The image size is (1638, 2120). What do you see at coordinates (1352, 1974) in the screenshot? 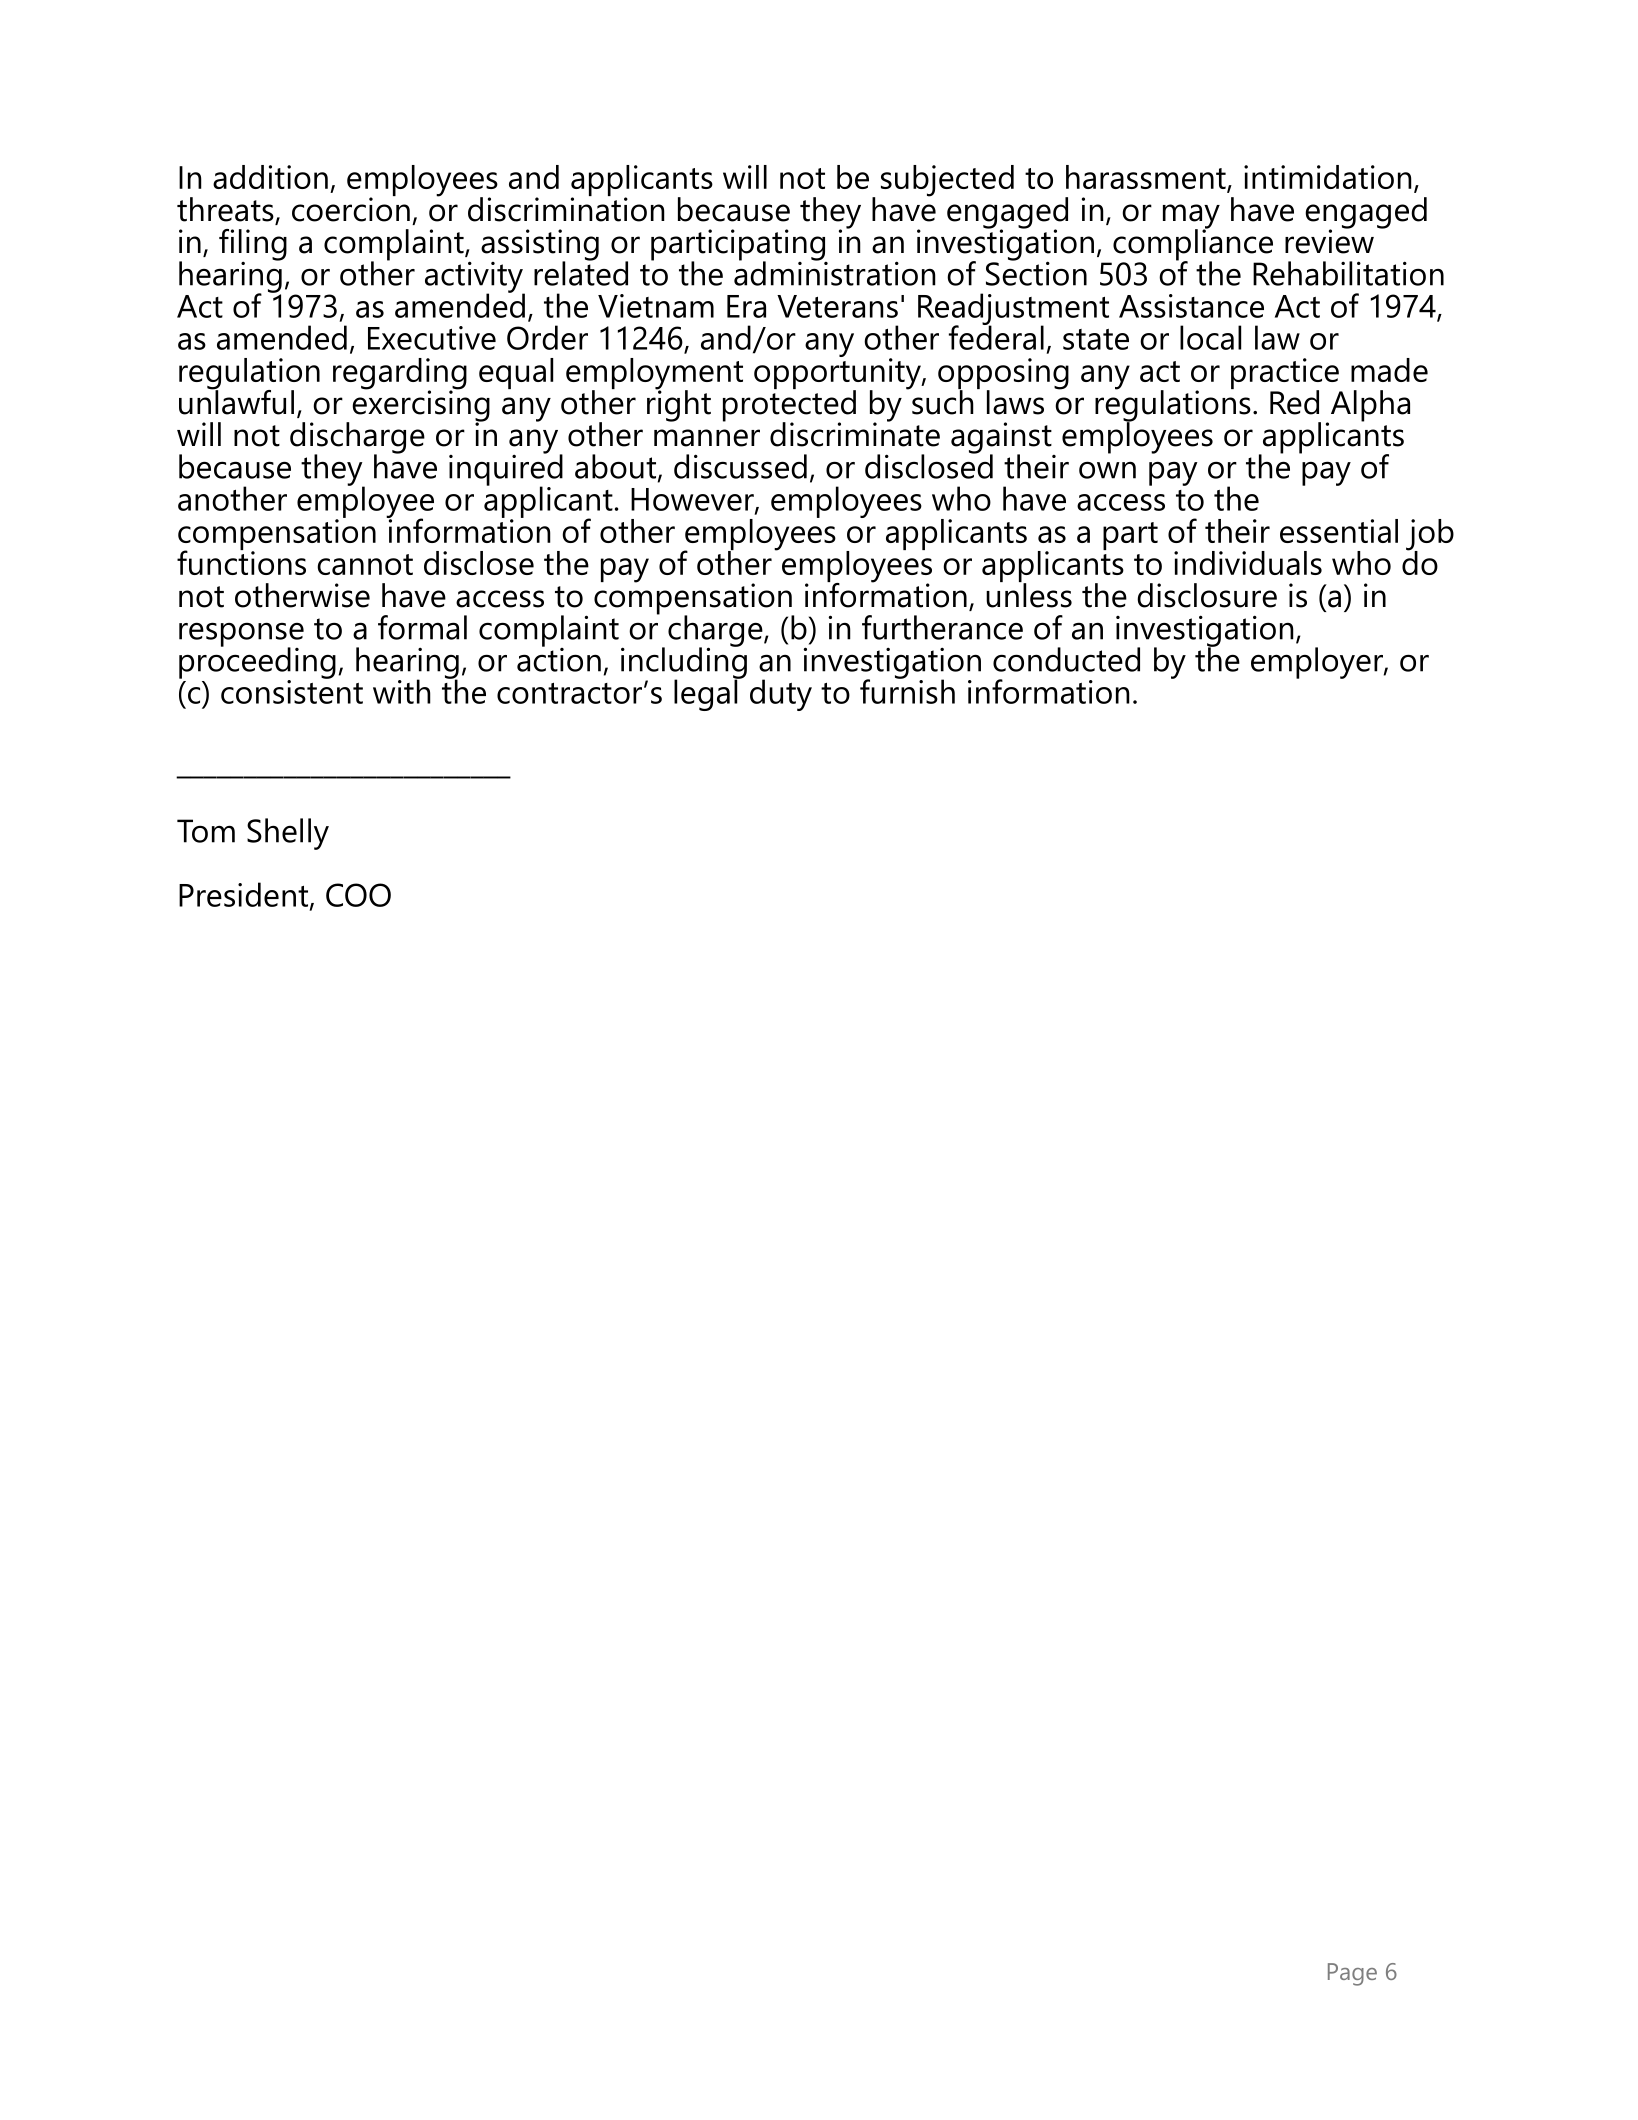
I see `Page` at bounding box center [1352, 1974].
